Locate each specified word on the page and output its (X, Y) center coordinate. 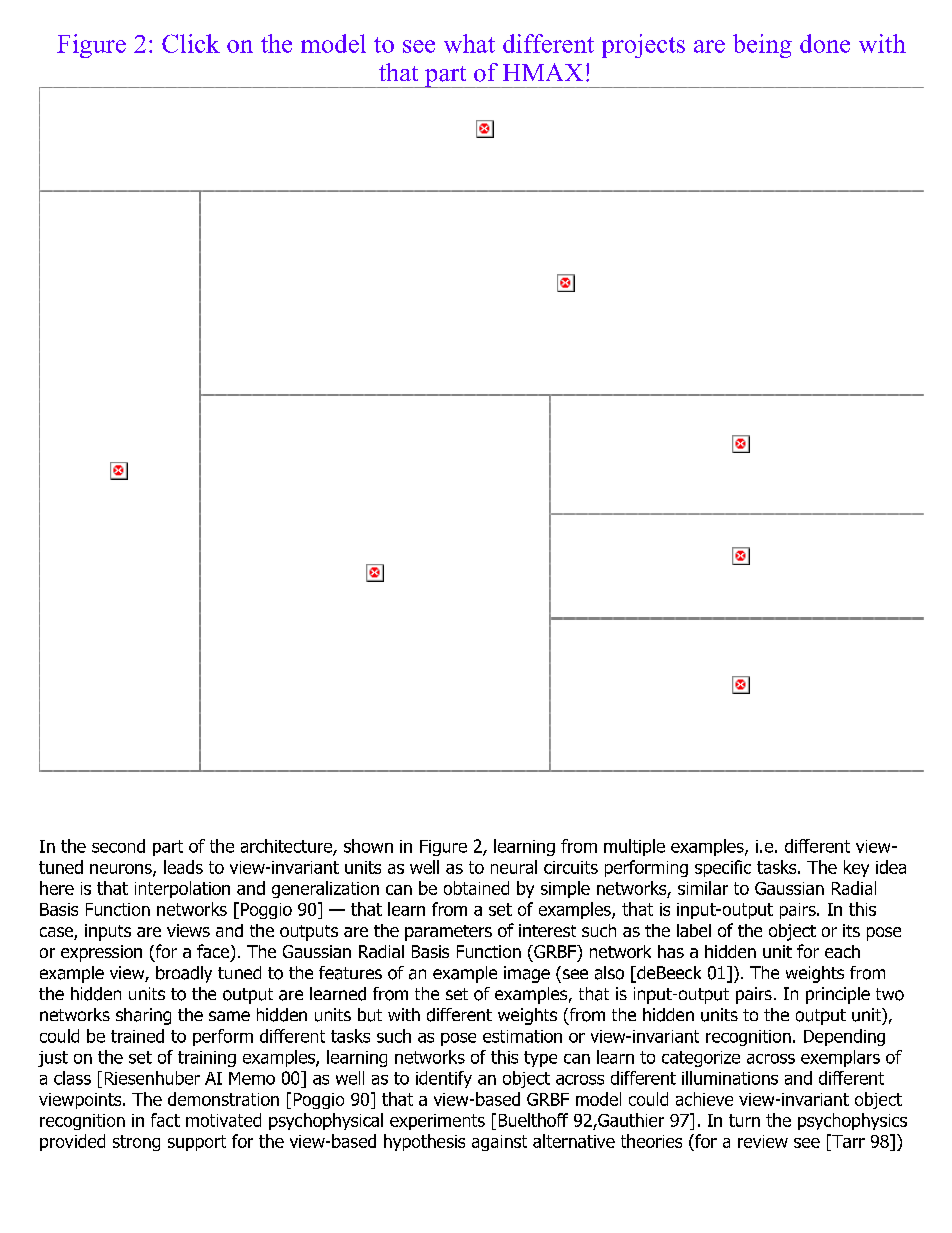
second (118, 846)
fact (165, 1120)
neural (514, 867)
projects (643, 46)
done (825, 43)
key (856, 868)
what (469, 43)
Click (191, 43)
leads (183, 867)
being (762, 46)
